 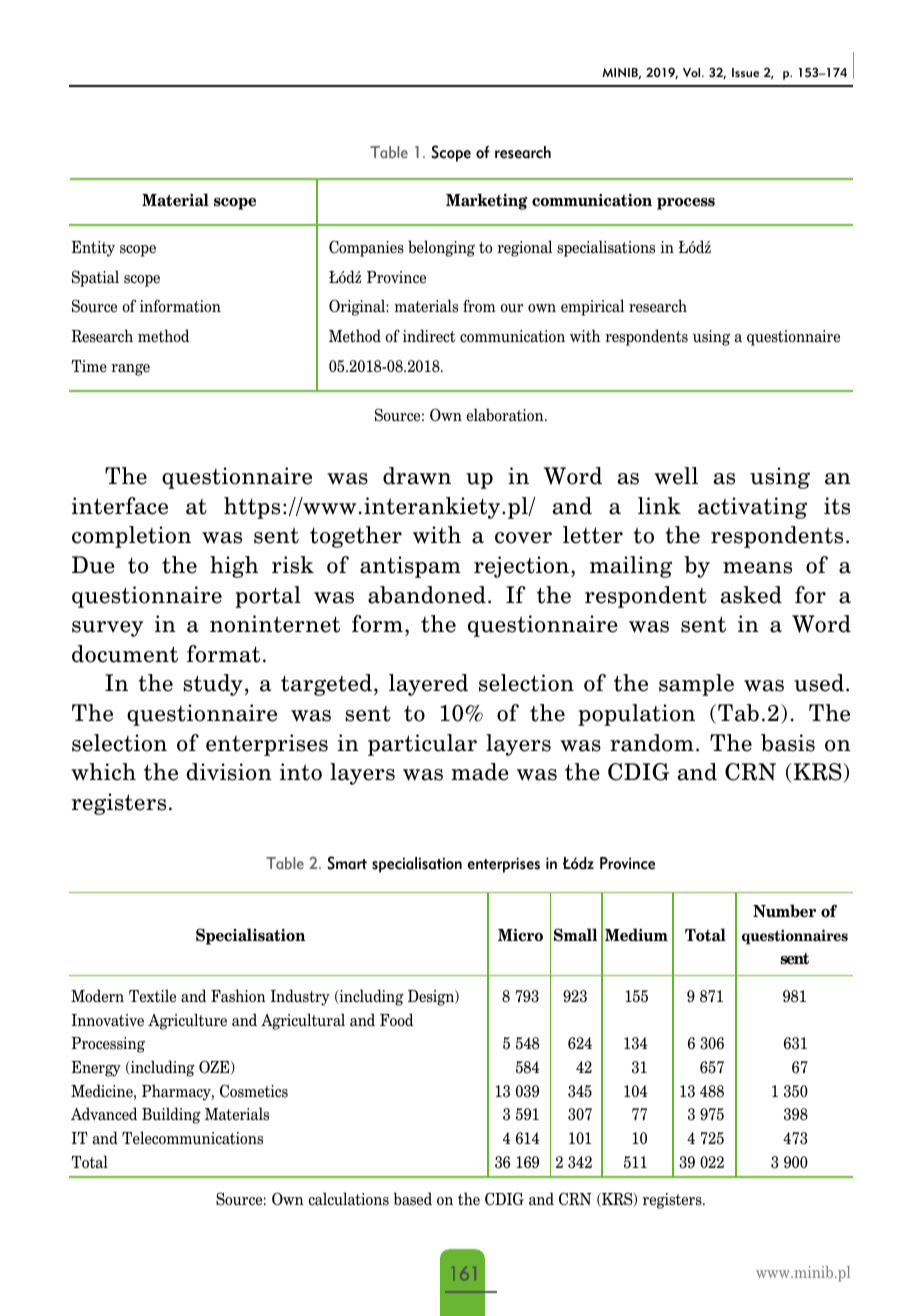 What do you see at coordinates (752, 508) in the document?
I see `activating` at bounding box center [752, 508].
